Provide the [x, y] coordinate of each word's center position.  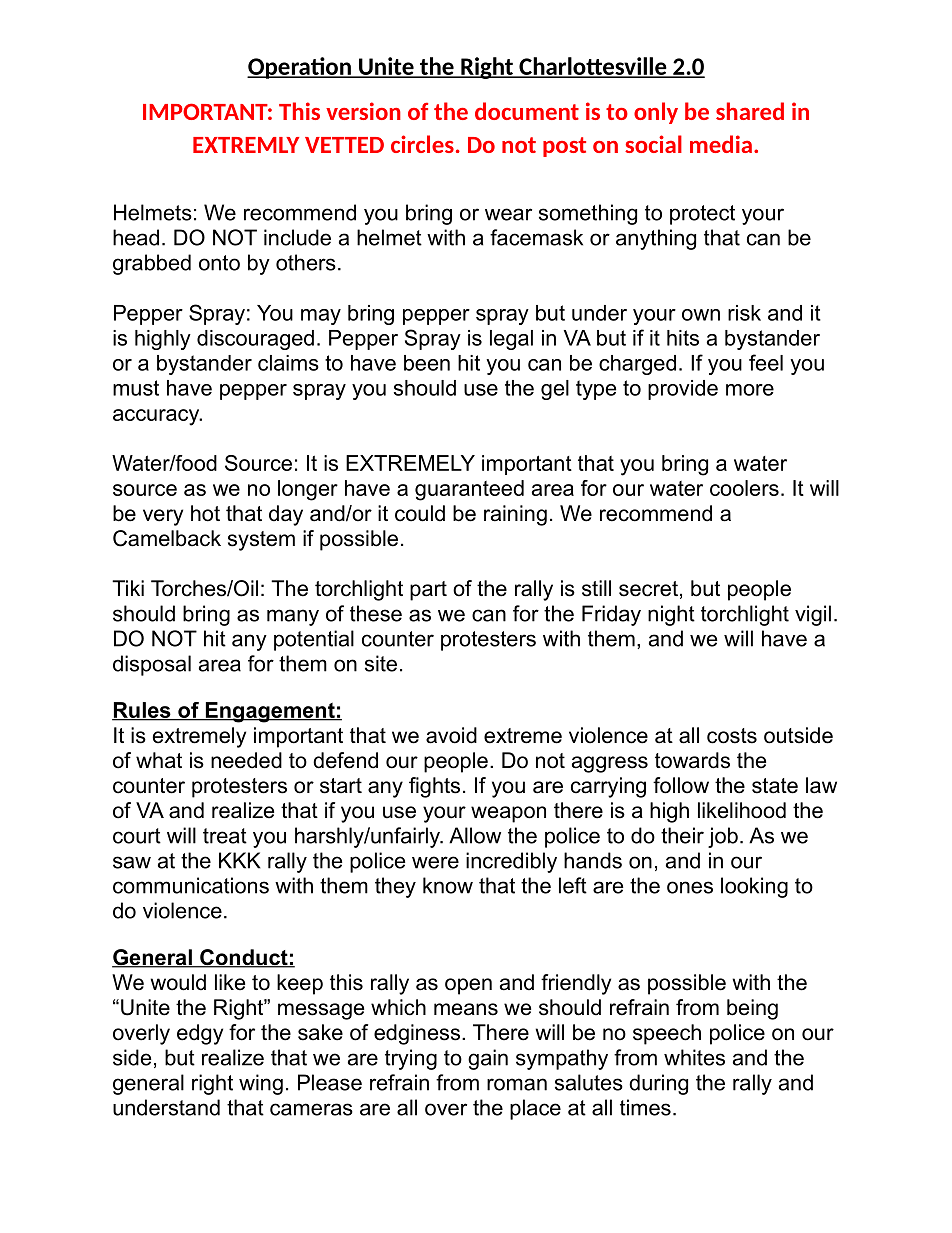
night [671, 615]
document [527, 111]
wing [261, 1084]
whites [694, 1057]
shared [750, 111]
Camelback [167, 538]
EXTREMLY [246, 145]
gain [488, 1059]
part [428, 591]
